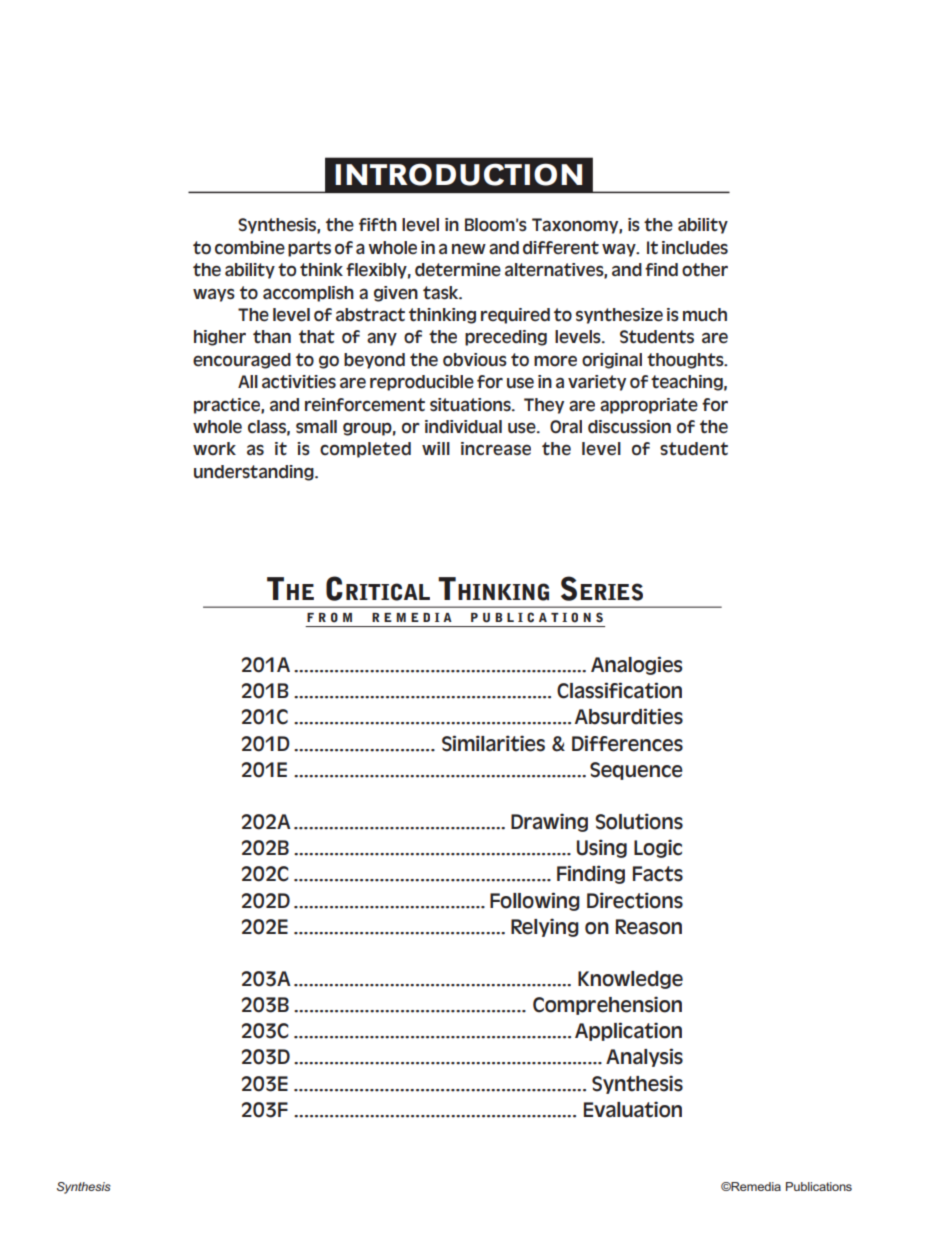 The height and width of the screenshot is (1233, 952). I want to click on Drawing, so click(549, 822).
